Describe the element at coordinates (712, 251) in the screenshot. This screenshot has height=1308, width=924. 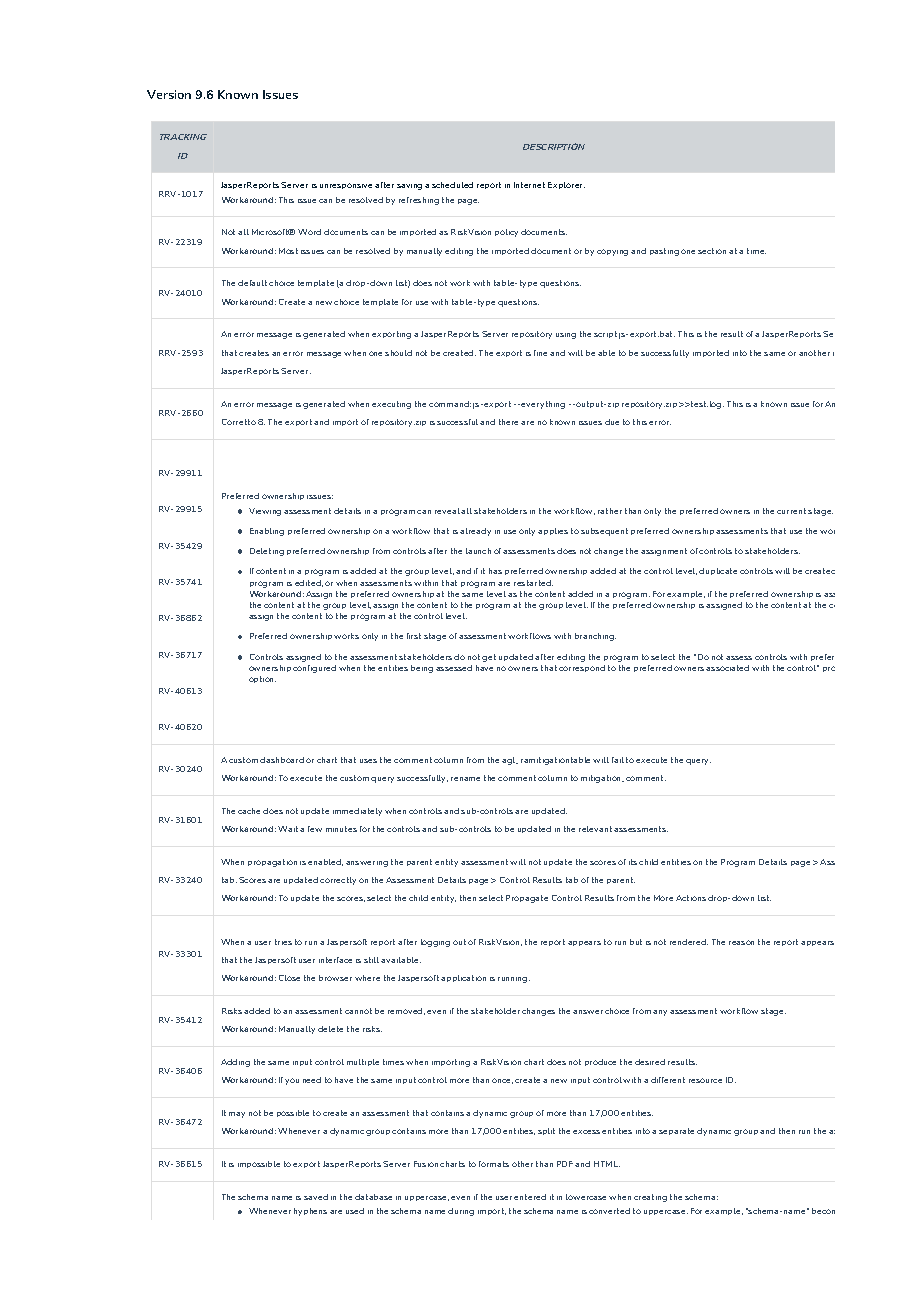
I see `section` at that location.
